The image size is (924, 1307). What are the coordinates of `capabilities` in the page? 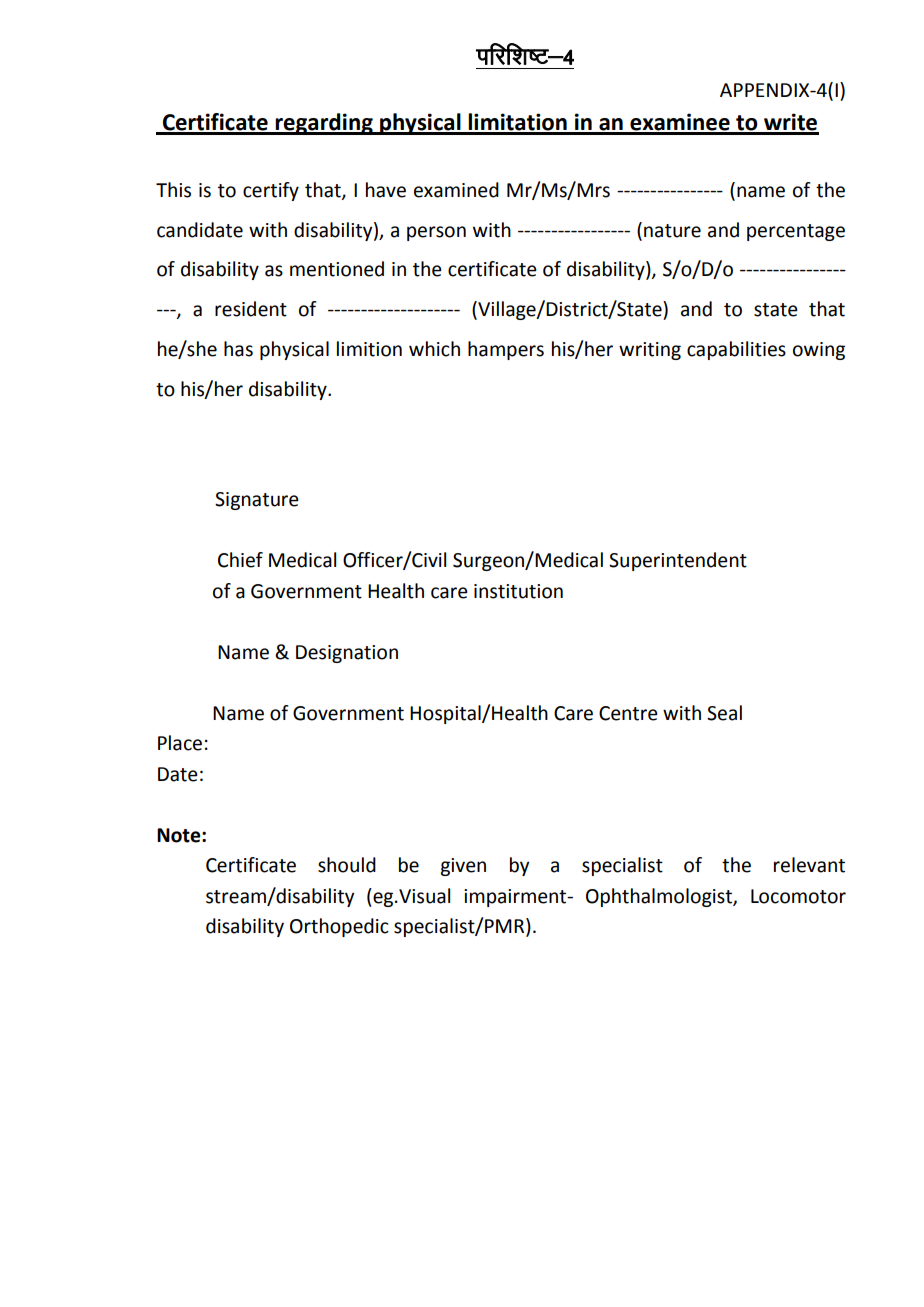 It's located at (736, 350).
